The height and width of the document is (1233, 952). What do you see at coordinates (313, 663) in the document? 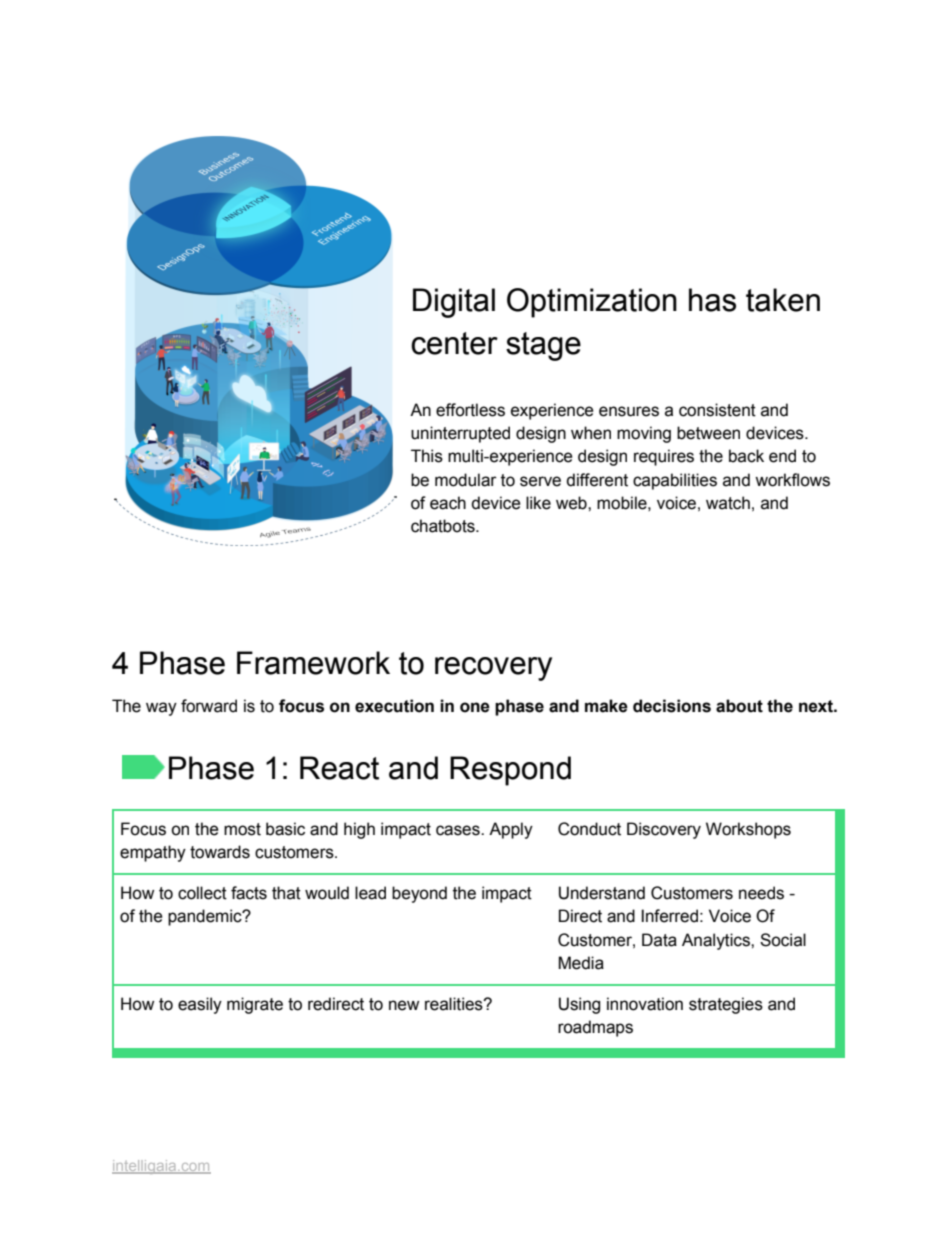
I see `Framework` at bounding box center [313, 663].
